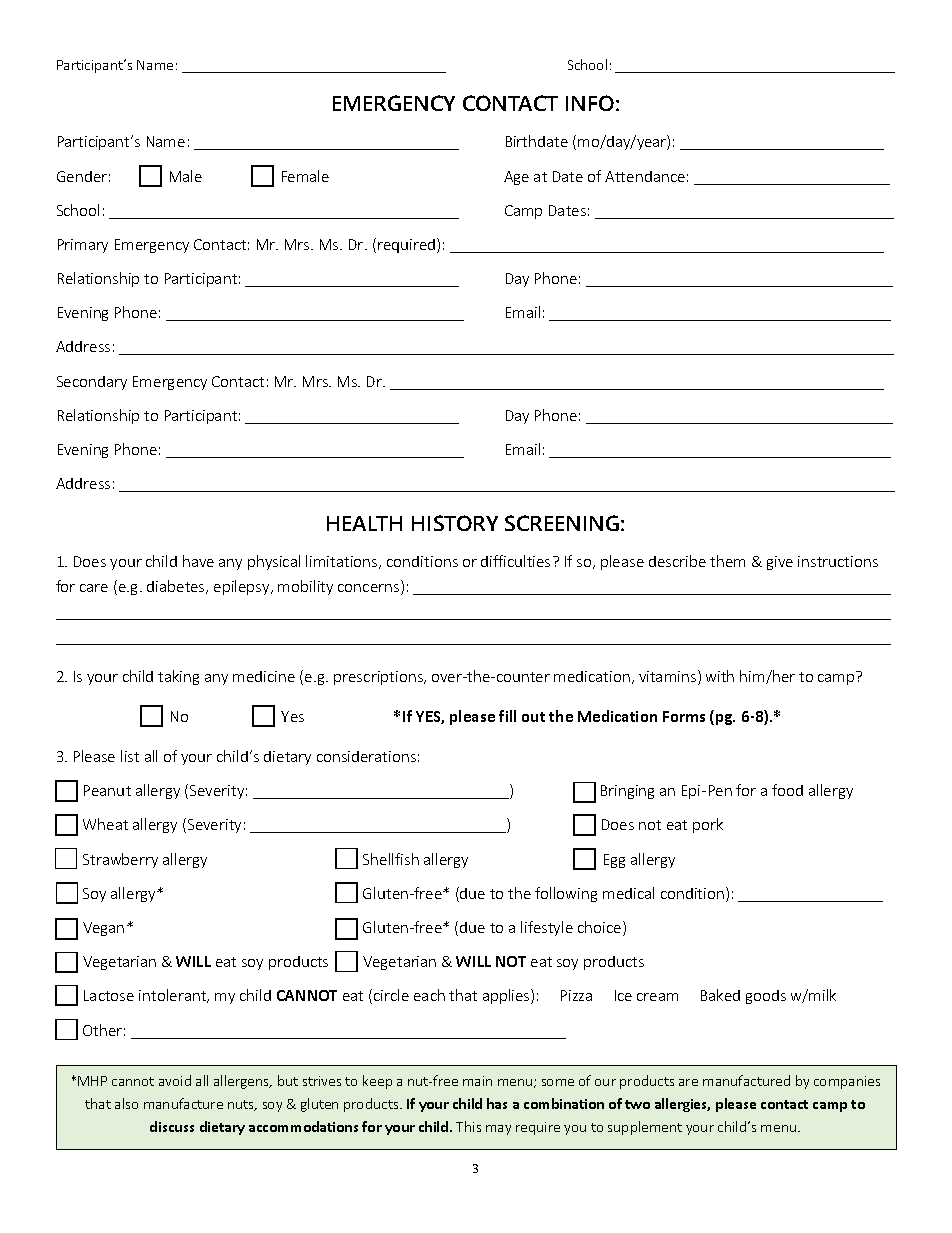 Image resolution: width=952 pixels, height=1233 pixels. Describe the element at coordinates (178, 677) in the screenshot. I see `taking` at that location.
